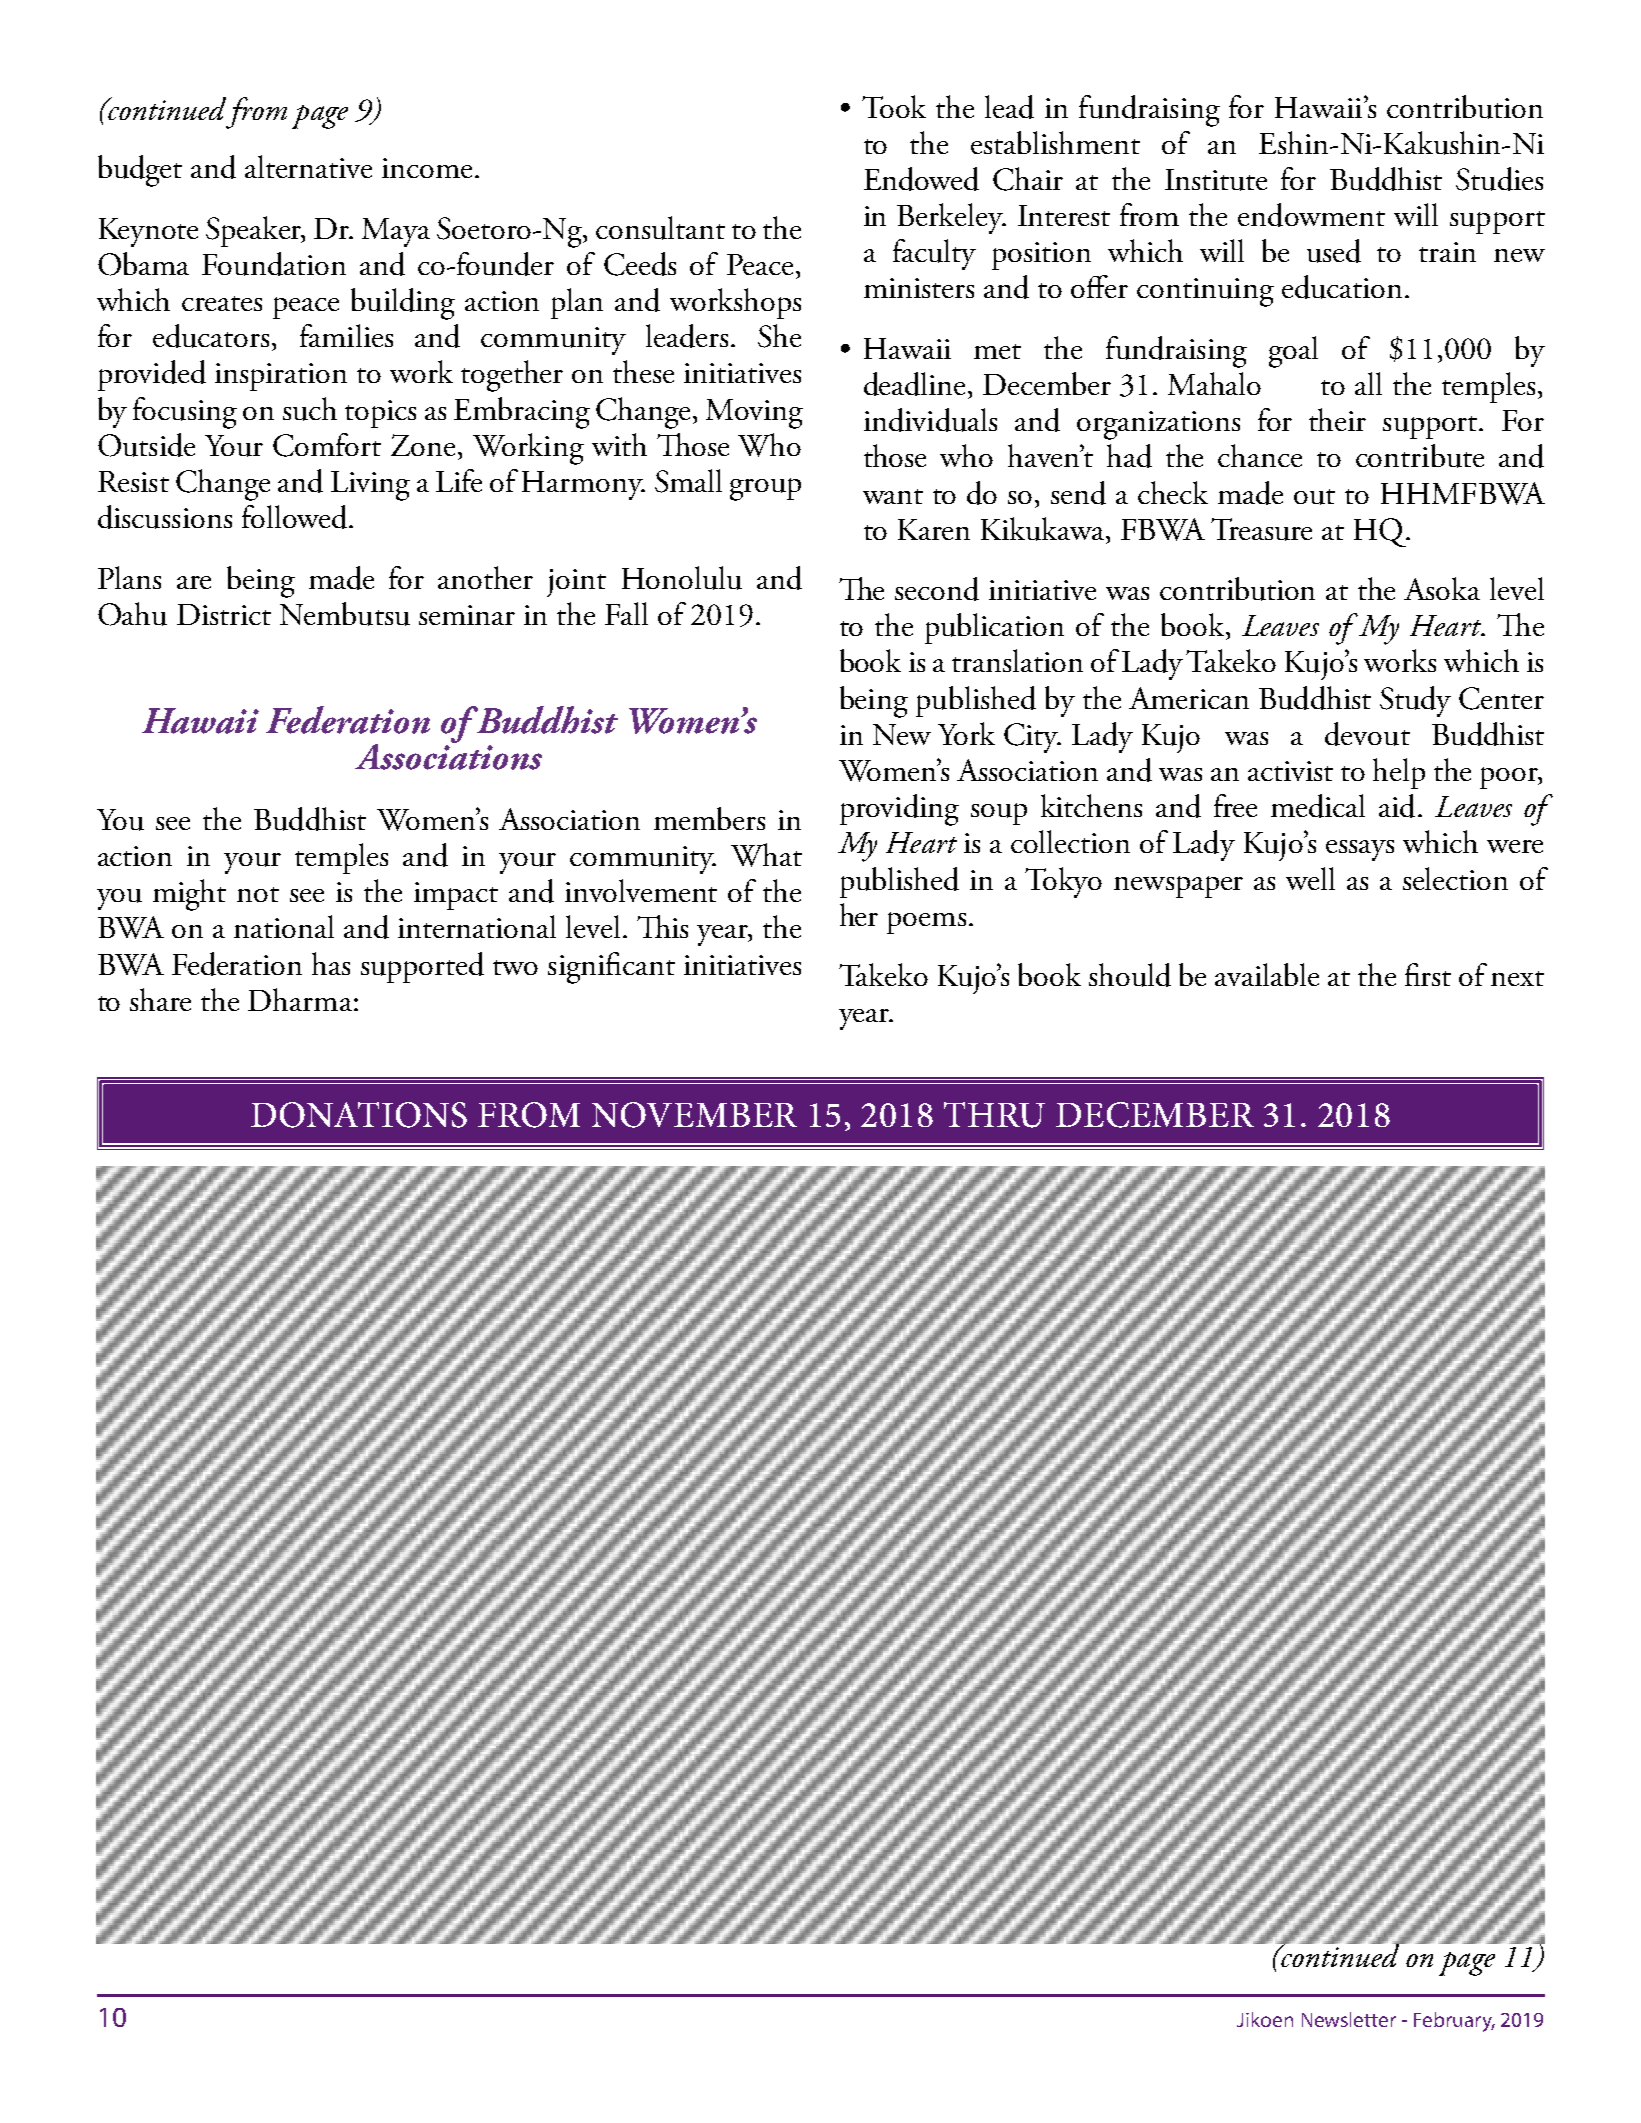 This page has width=1641, height=2123. What do you see at coordinates (921, 179) in the page?
I see `Endowed` at bounding box center [921, 179].
